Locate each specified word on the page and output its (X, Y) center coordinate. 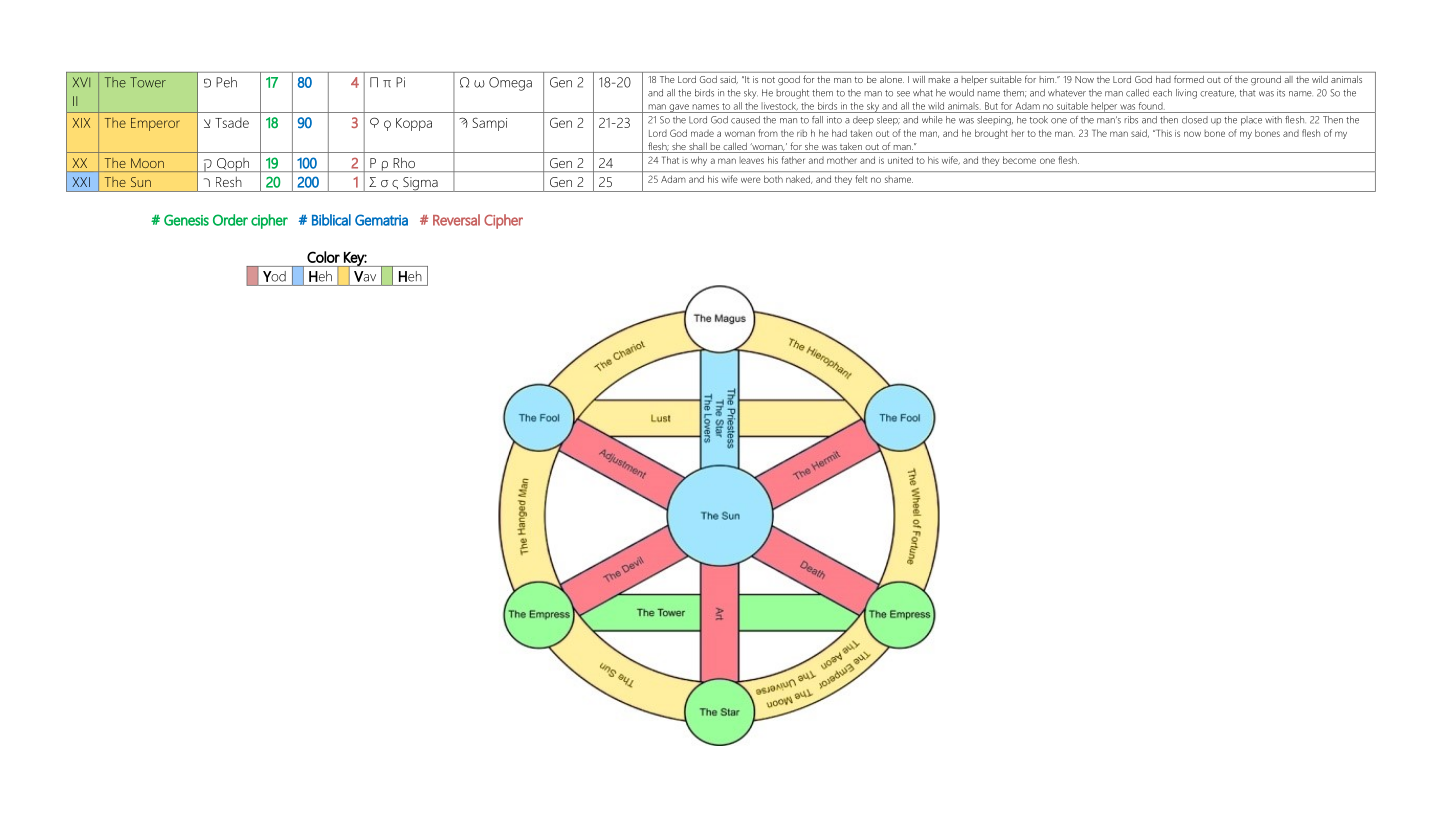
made (702, 133)
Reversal (456, 220)
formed (1189, 79)
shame (899, 179)
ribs (1131, 120)
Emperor (155, 124)
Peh (226, 82)
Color (323, 257)
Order (230, 220)
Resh (229, 182)
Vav (365, 276)
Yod (274, 276)
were (751, 180)
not (768, 80)
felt (861, 179)
